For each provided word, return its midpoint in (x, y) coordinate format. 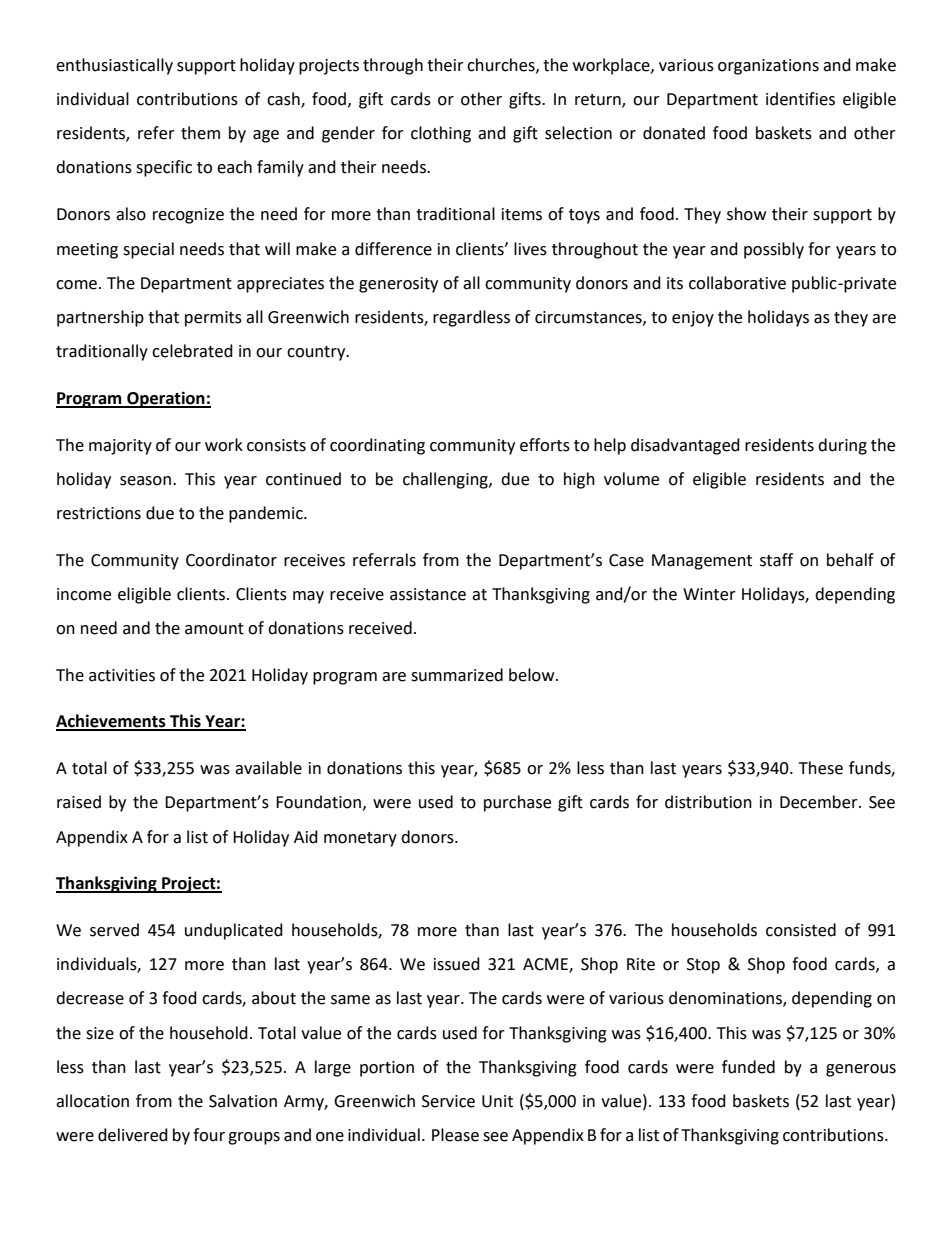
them (200, 133)
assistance (428, 594)
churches (502, 65)
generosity (398, 285)
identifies (800, 99)
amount (214, 629)
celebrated (192, 351)
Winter (709, 594)
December (820, 802)
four (209, 1135)
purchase (517, 803)
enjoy (693, 319)
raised (79, 802)
